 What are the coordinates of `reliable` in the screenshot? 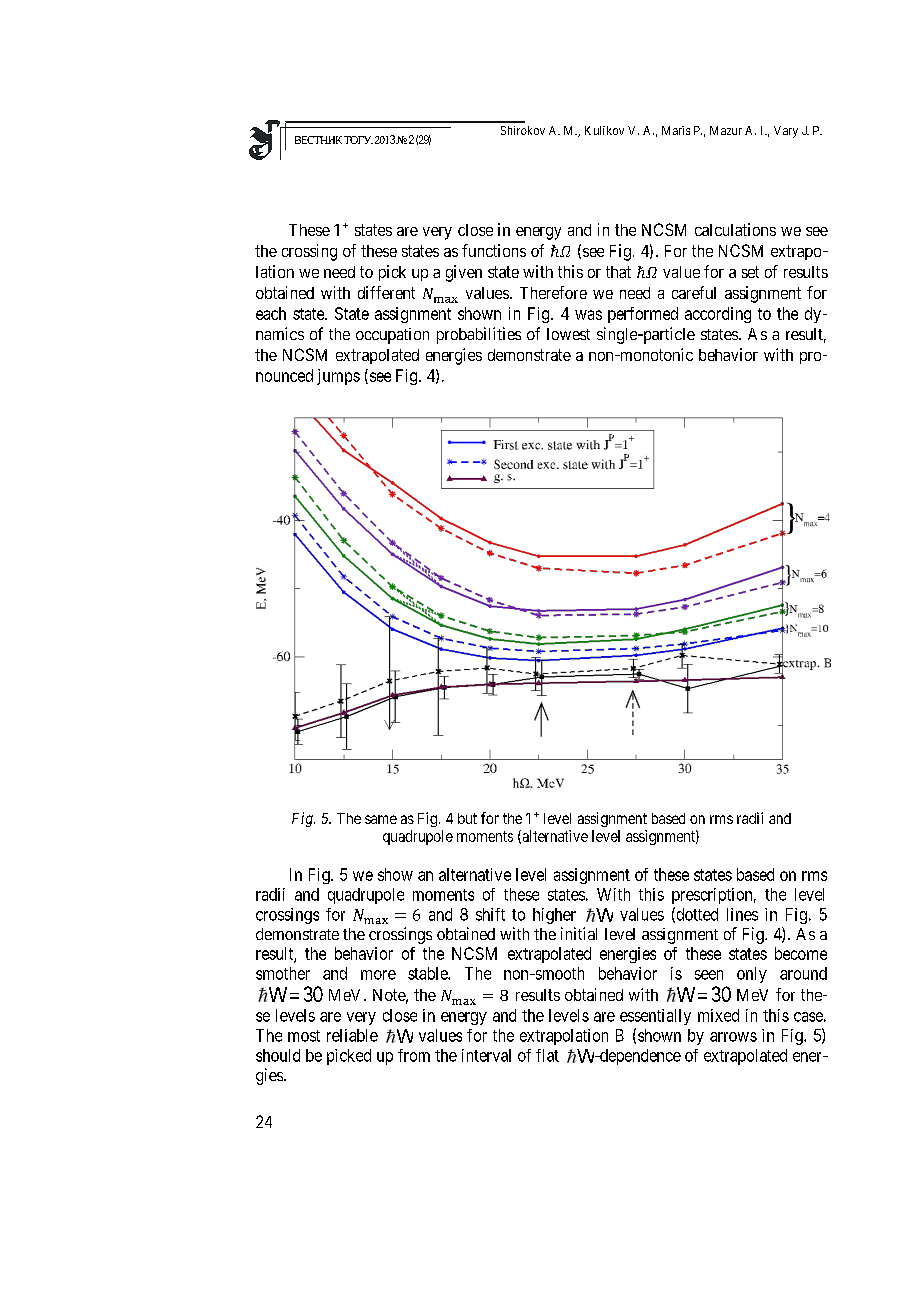 It's located at (352, 1035).
